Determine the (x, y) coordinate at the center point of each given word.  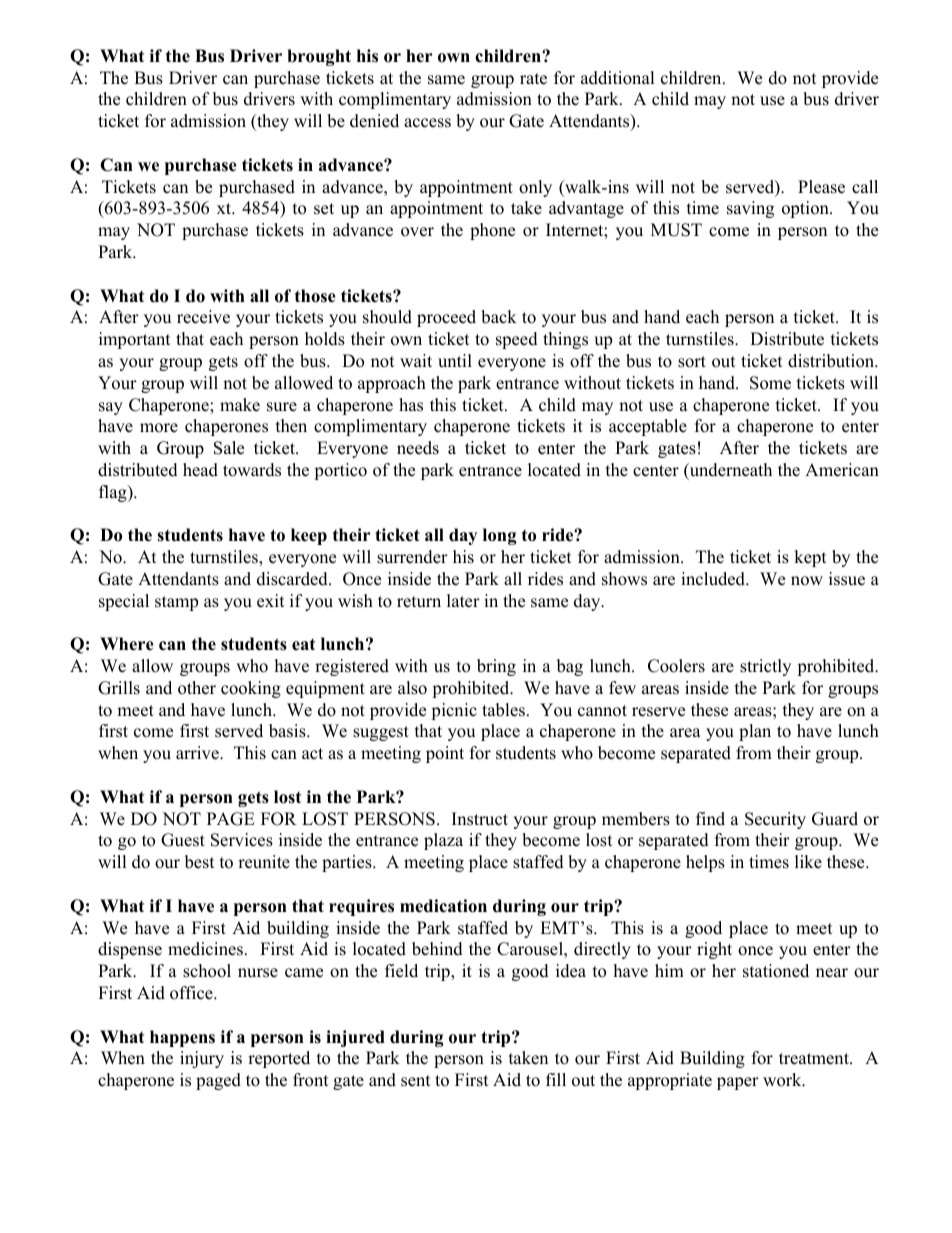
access (427, 123)
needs (418, 448)
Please (821, 187)
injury (202, 1059)
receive (203, 317)
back (499, 317)
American (842, 470)
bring (496, 667)
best (200, 862)
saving (750, 209)
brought (319, 57)
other (197, 688)
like (808, 862)
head (200, 470)
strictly (765, 667)
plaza (443, 841)
